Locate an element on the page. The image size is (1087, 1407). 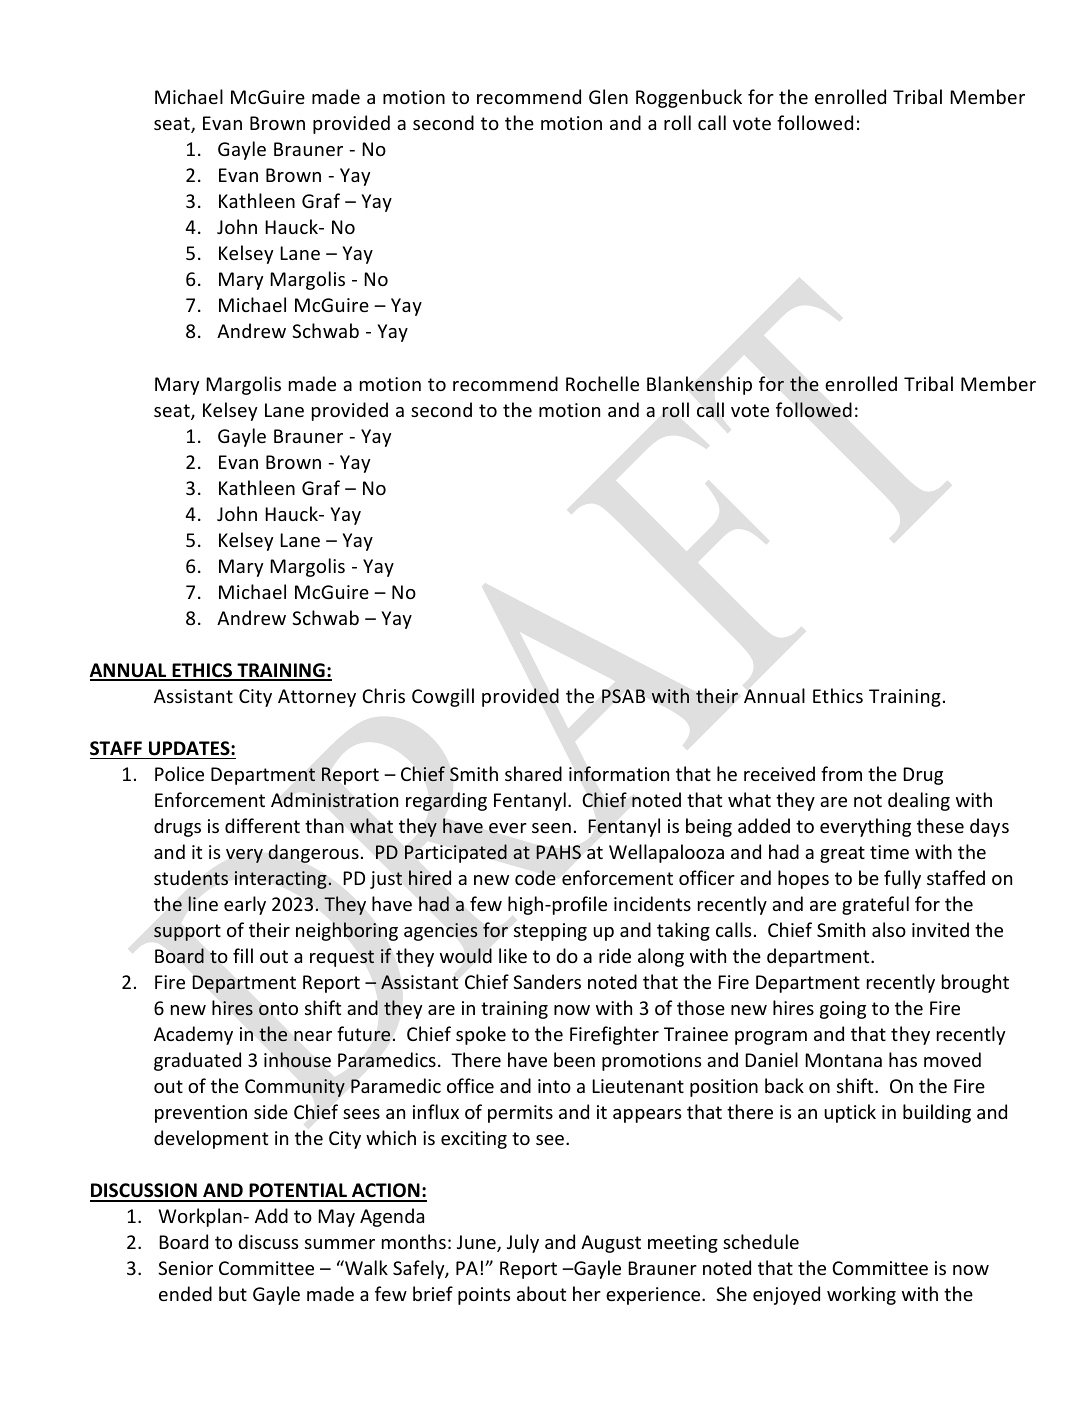
Sanders is located at coordinates (547, 981).
